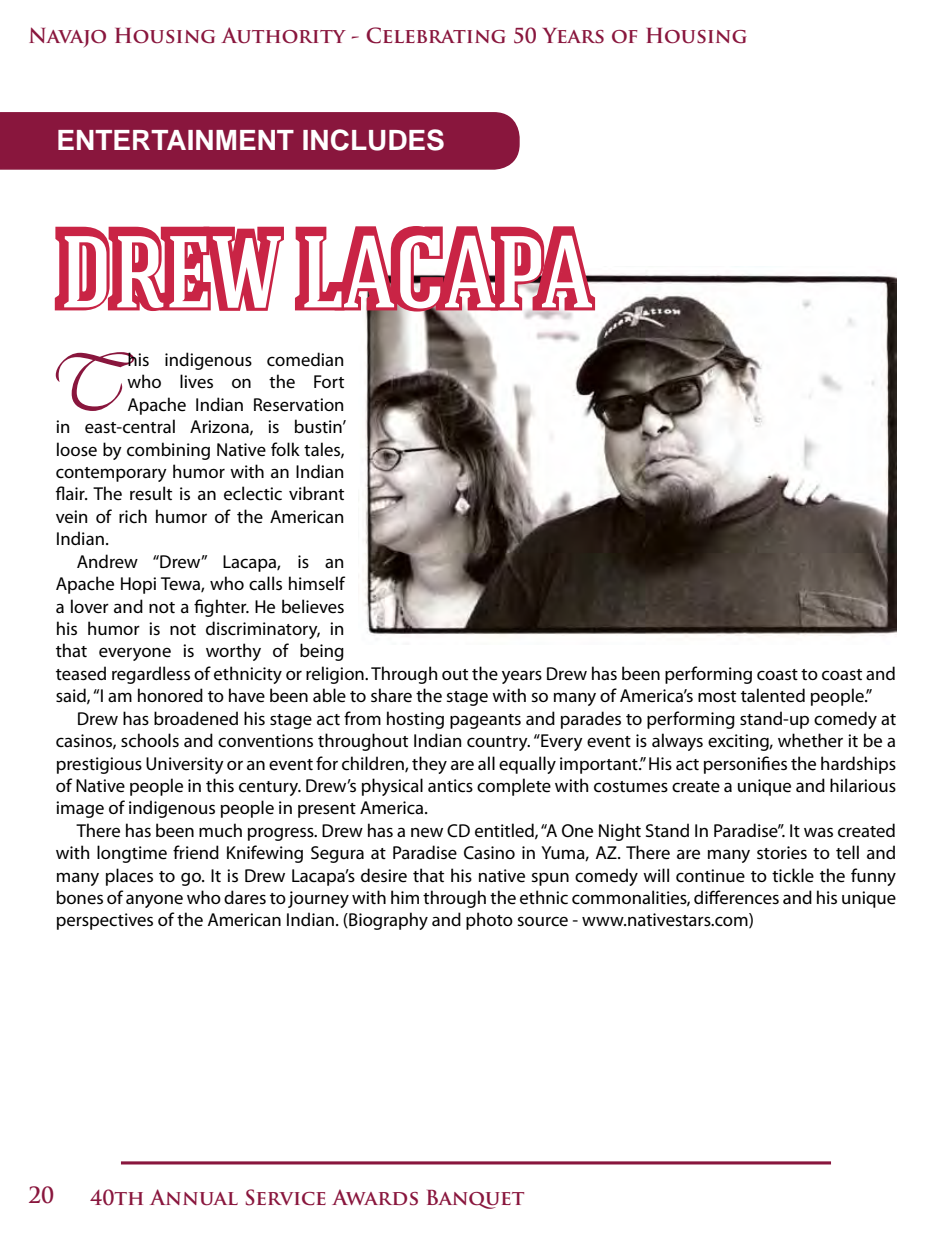  What do you see at coordinates (391, 695) in the screenshot?
I see `share` at bounding box center [391, 695].
